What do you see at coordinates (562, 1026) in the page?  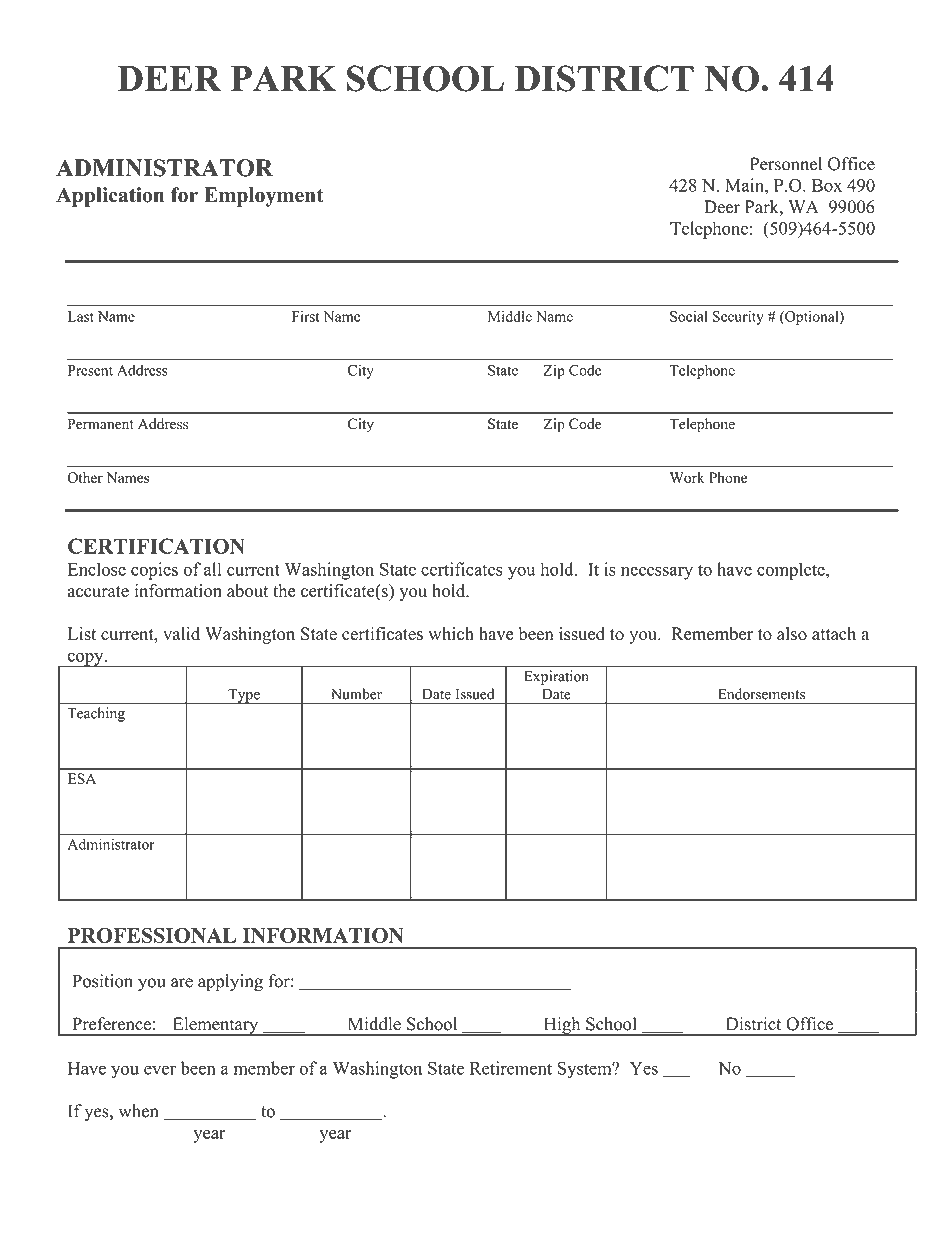 I see `High` at bounding box center [562, 1026].
